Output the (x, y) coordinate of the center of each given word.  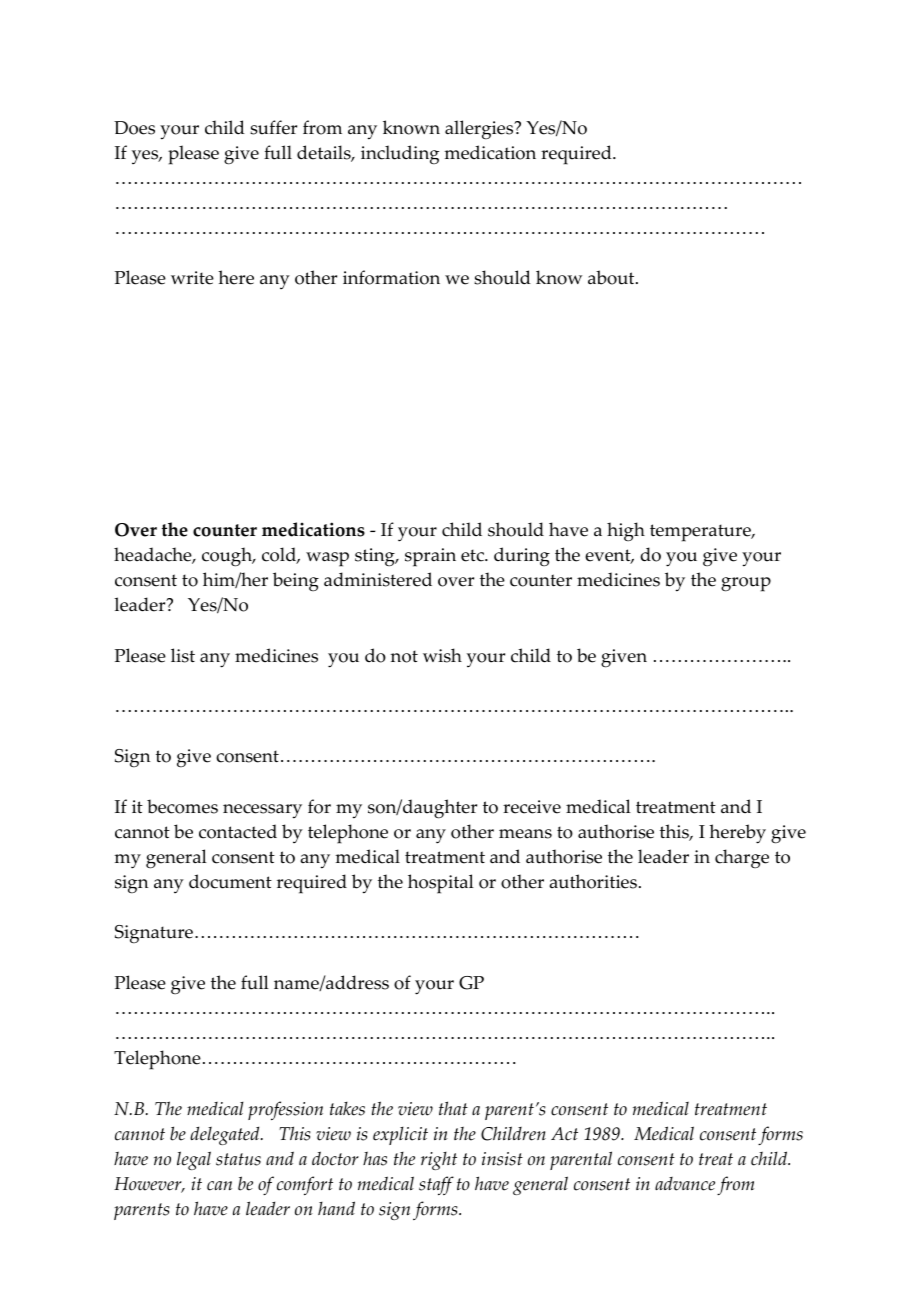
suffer (273, 127)
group (746, 584)
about (612, 277)
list (183, 655)
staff (436, 1185)
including (400, 155)
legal (194, 1160)
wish (442, 655)
